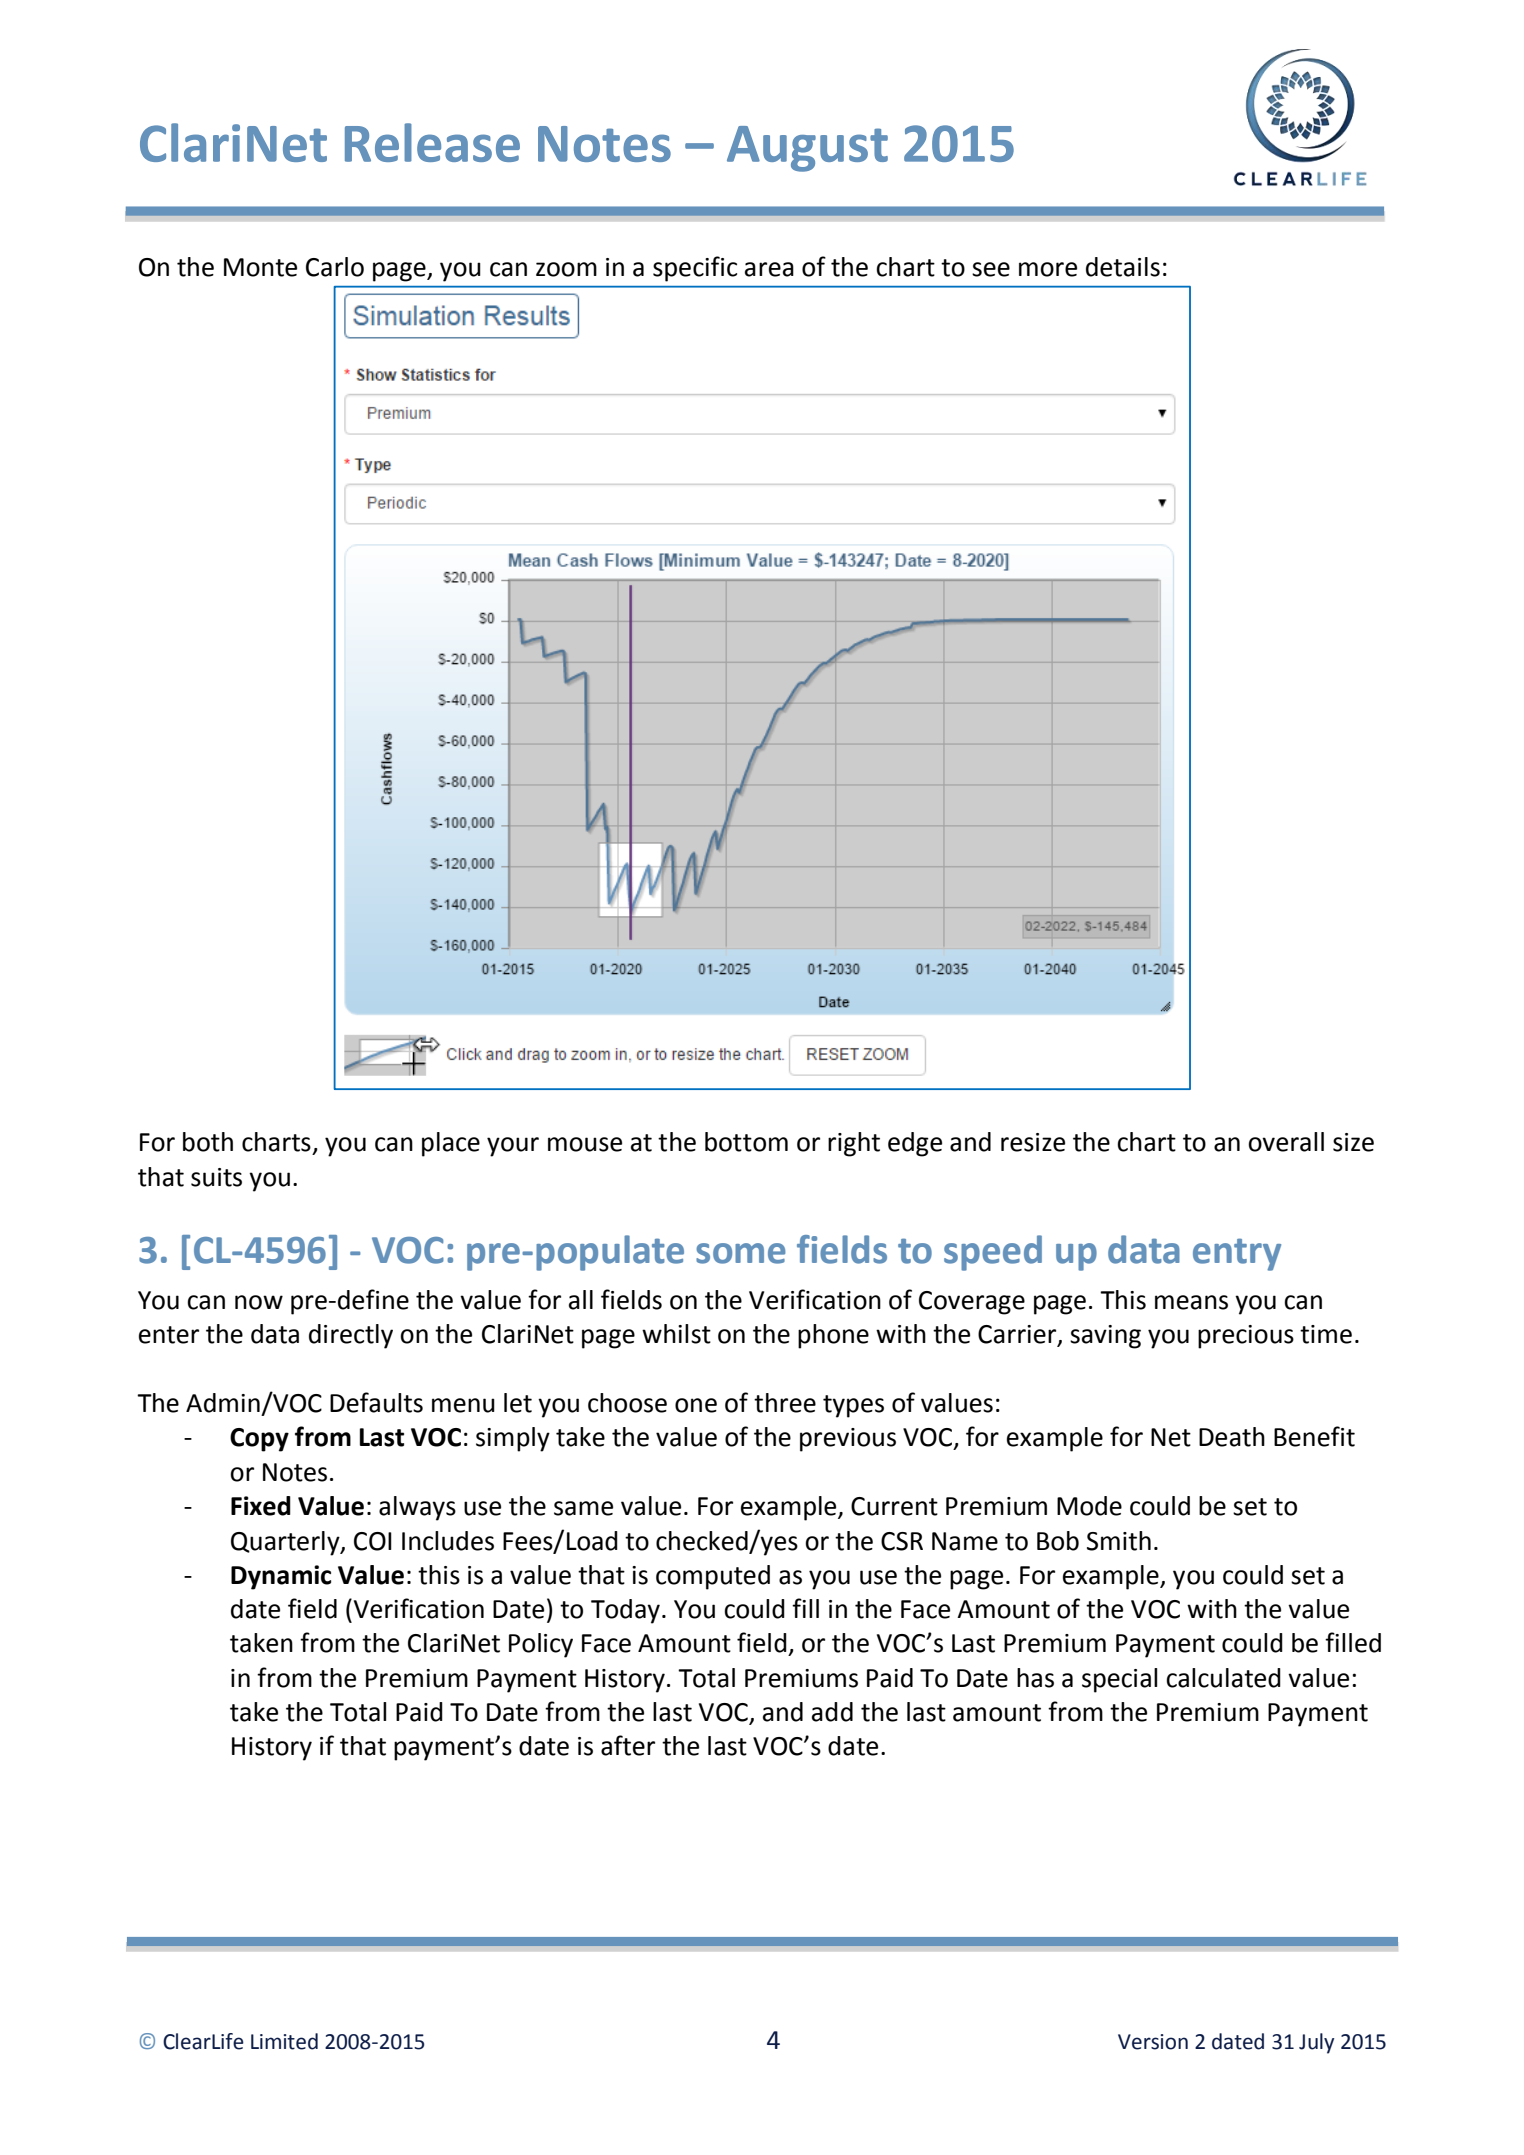 The width and height of the screenshot is (1524, 2155). Describe the element at coordinates (208, 1142) in the screenshot. I see `both` at that location.
